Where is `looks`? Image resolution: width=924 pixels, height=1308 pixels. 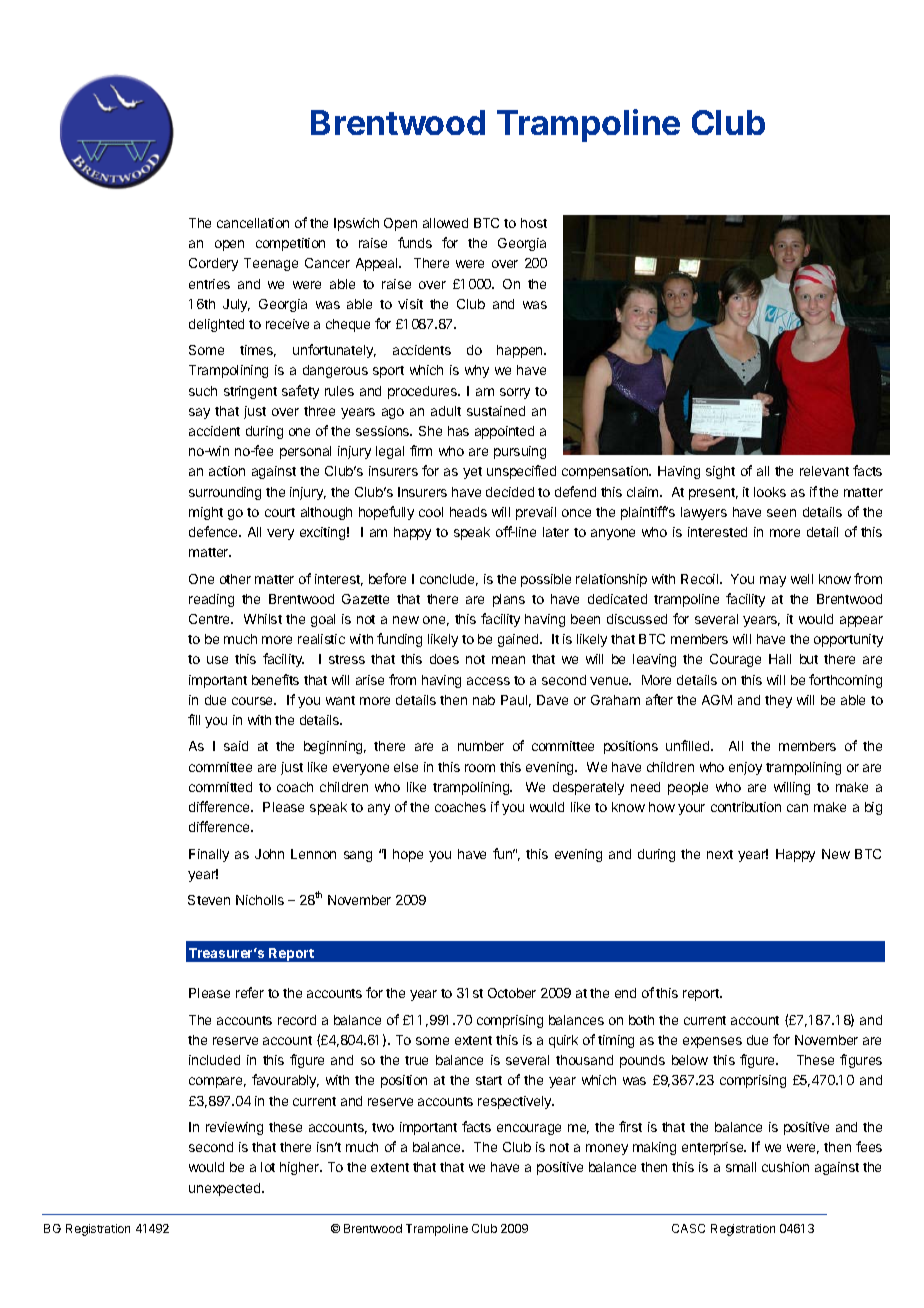 looks is located at coordinates (770, 492).
